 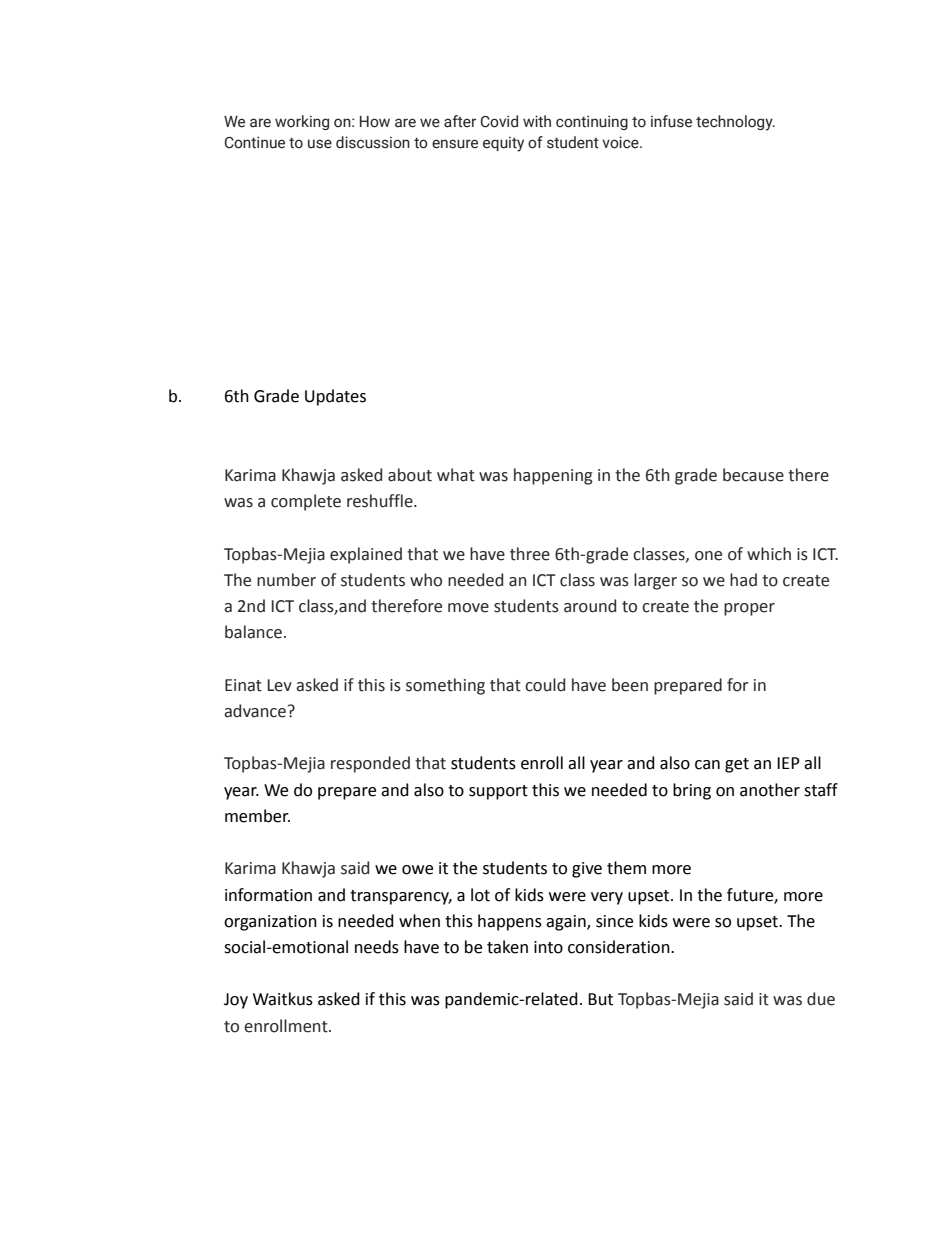 What do you see at coordinates (553, 476) in the page?
I see `happening` at bounding box center [553, 476].
